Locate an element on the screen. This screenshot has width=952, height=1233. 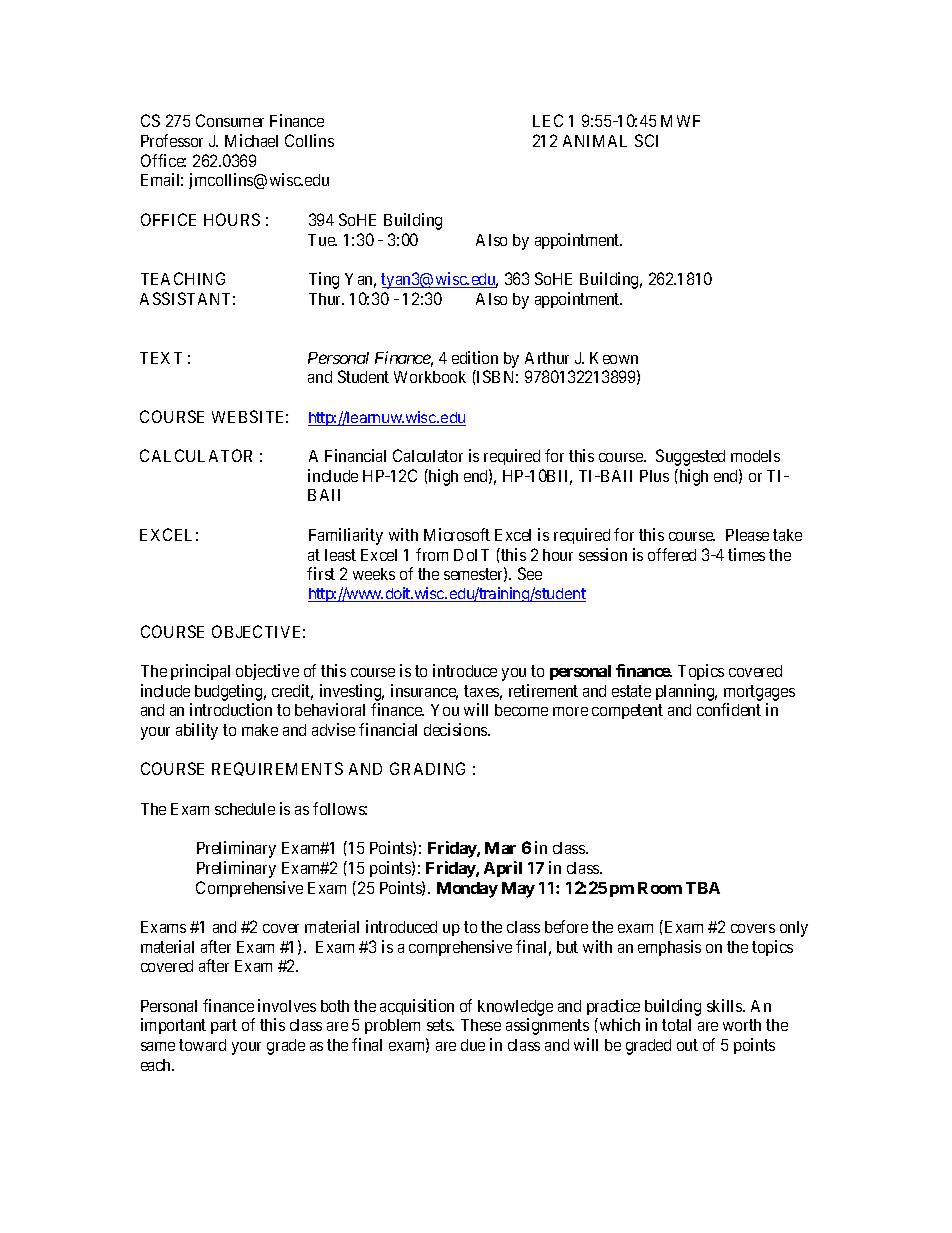
These is located at coordinates (481, 1025).
